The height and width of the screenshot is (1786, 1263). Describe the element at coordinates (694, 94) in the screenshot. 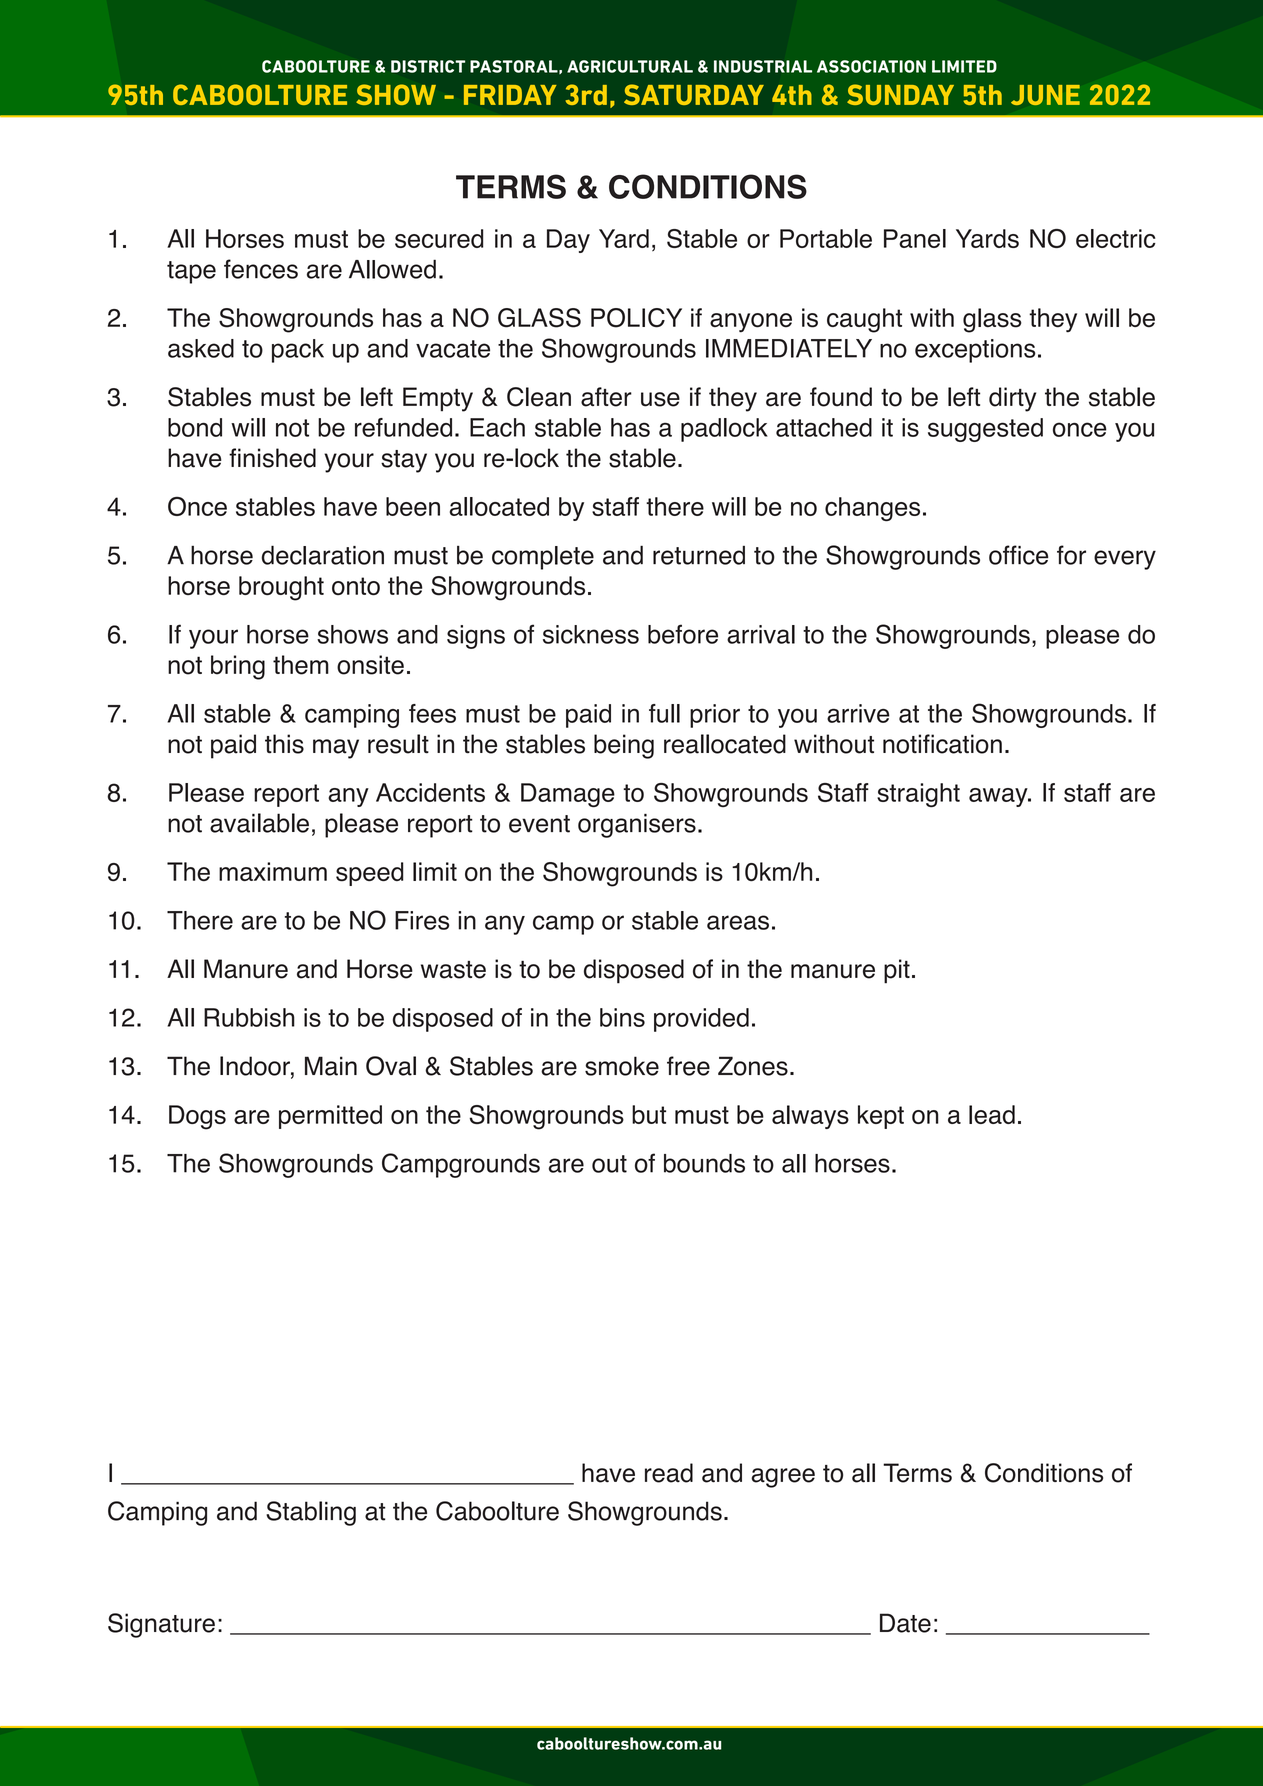

I see `SATURDAY` at that location.
